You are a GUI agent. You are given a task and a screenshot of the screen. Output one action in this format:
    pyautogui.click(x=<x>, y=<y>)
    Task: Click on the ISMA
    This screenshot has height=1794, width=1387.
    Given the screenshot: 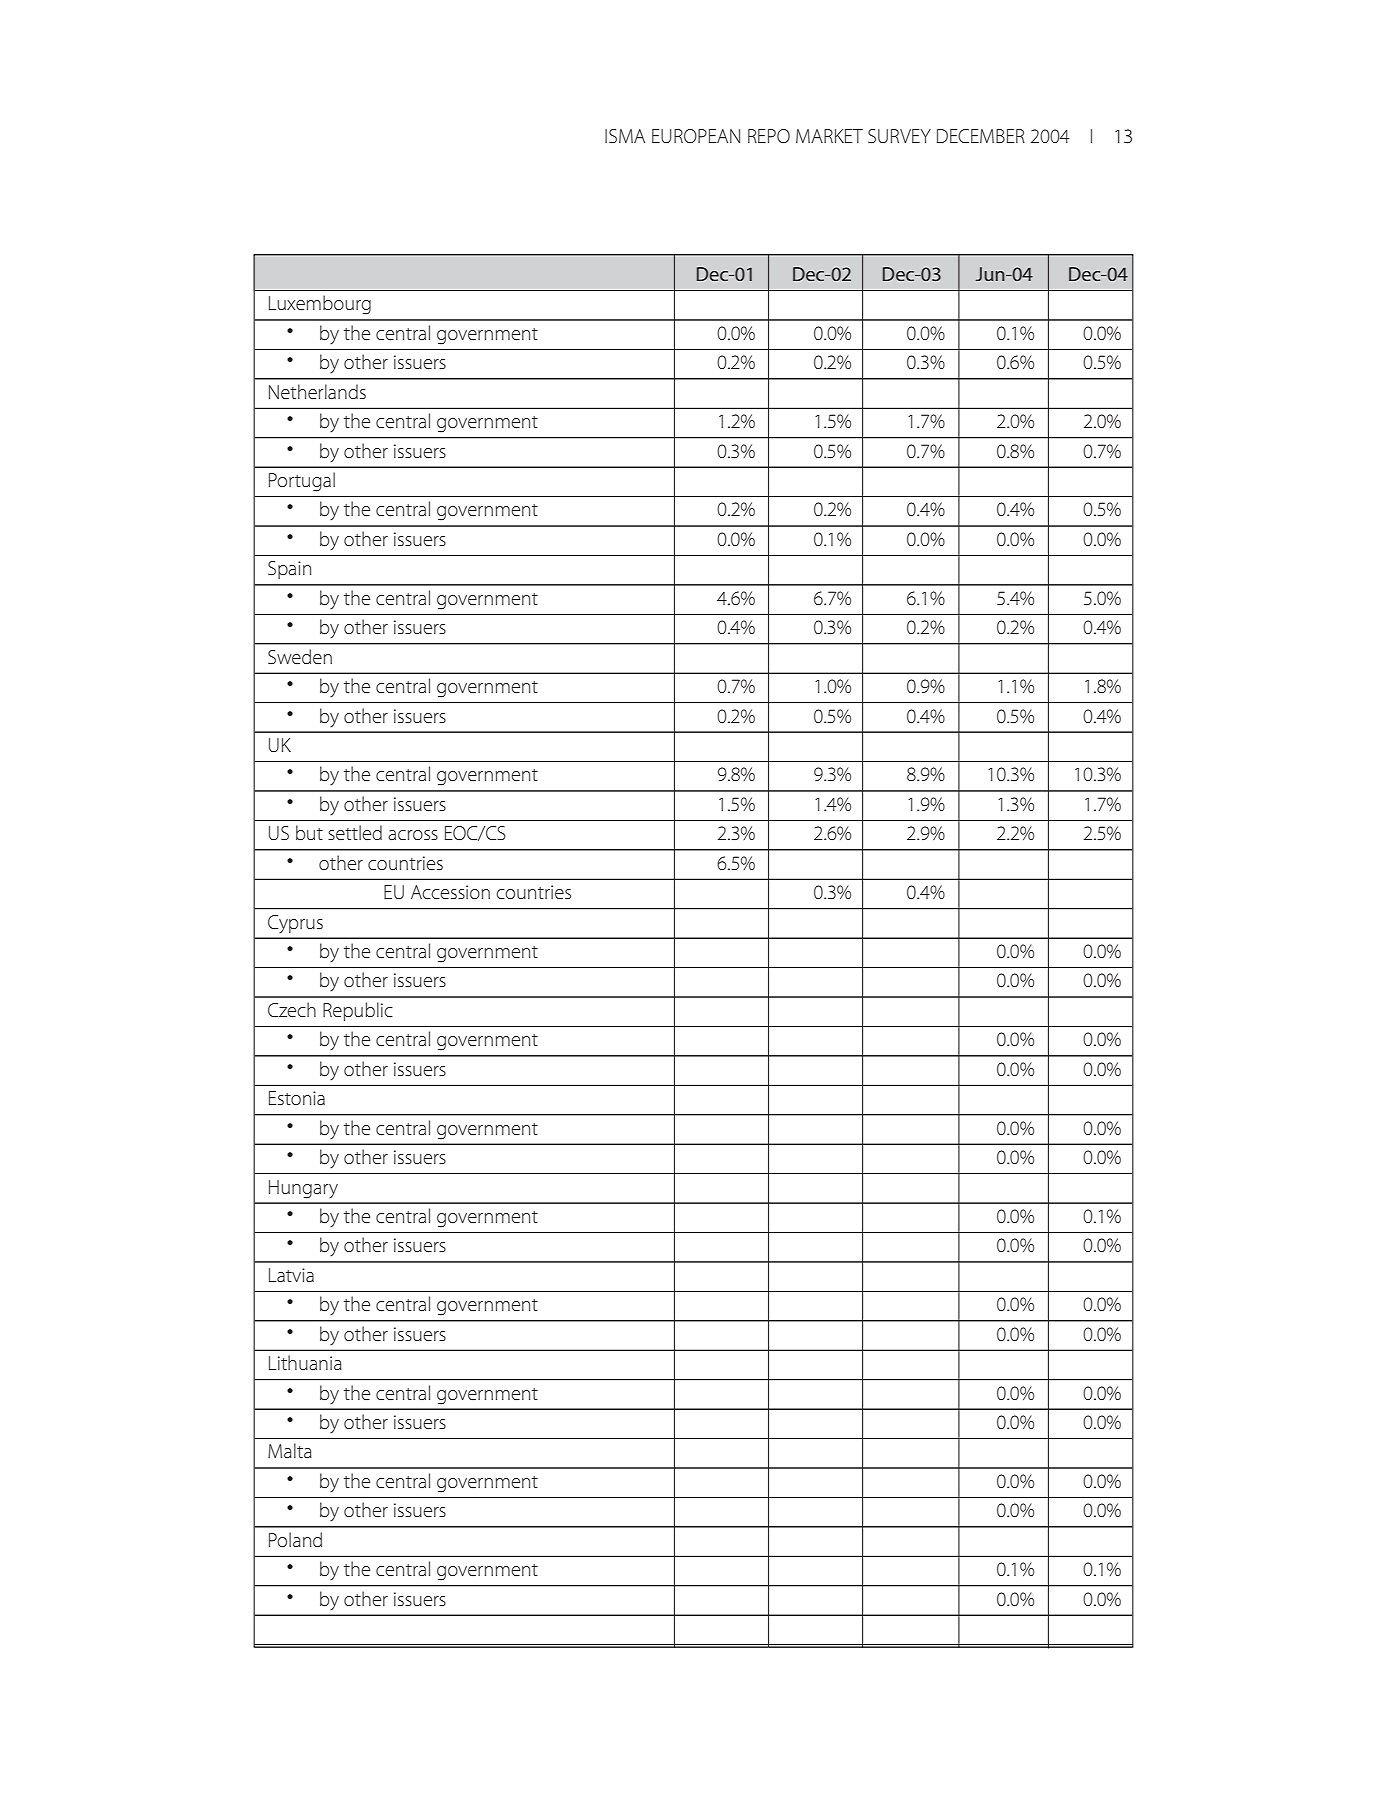 What is the action you would take?
    pyautogui.click(x=625, y=136)
